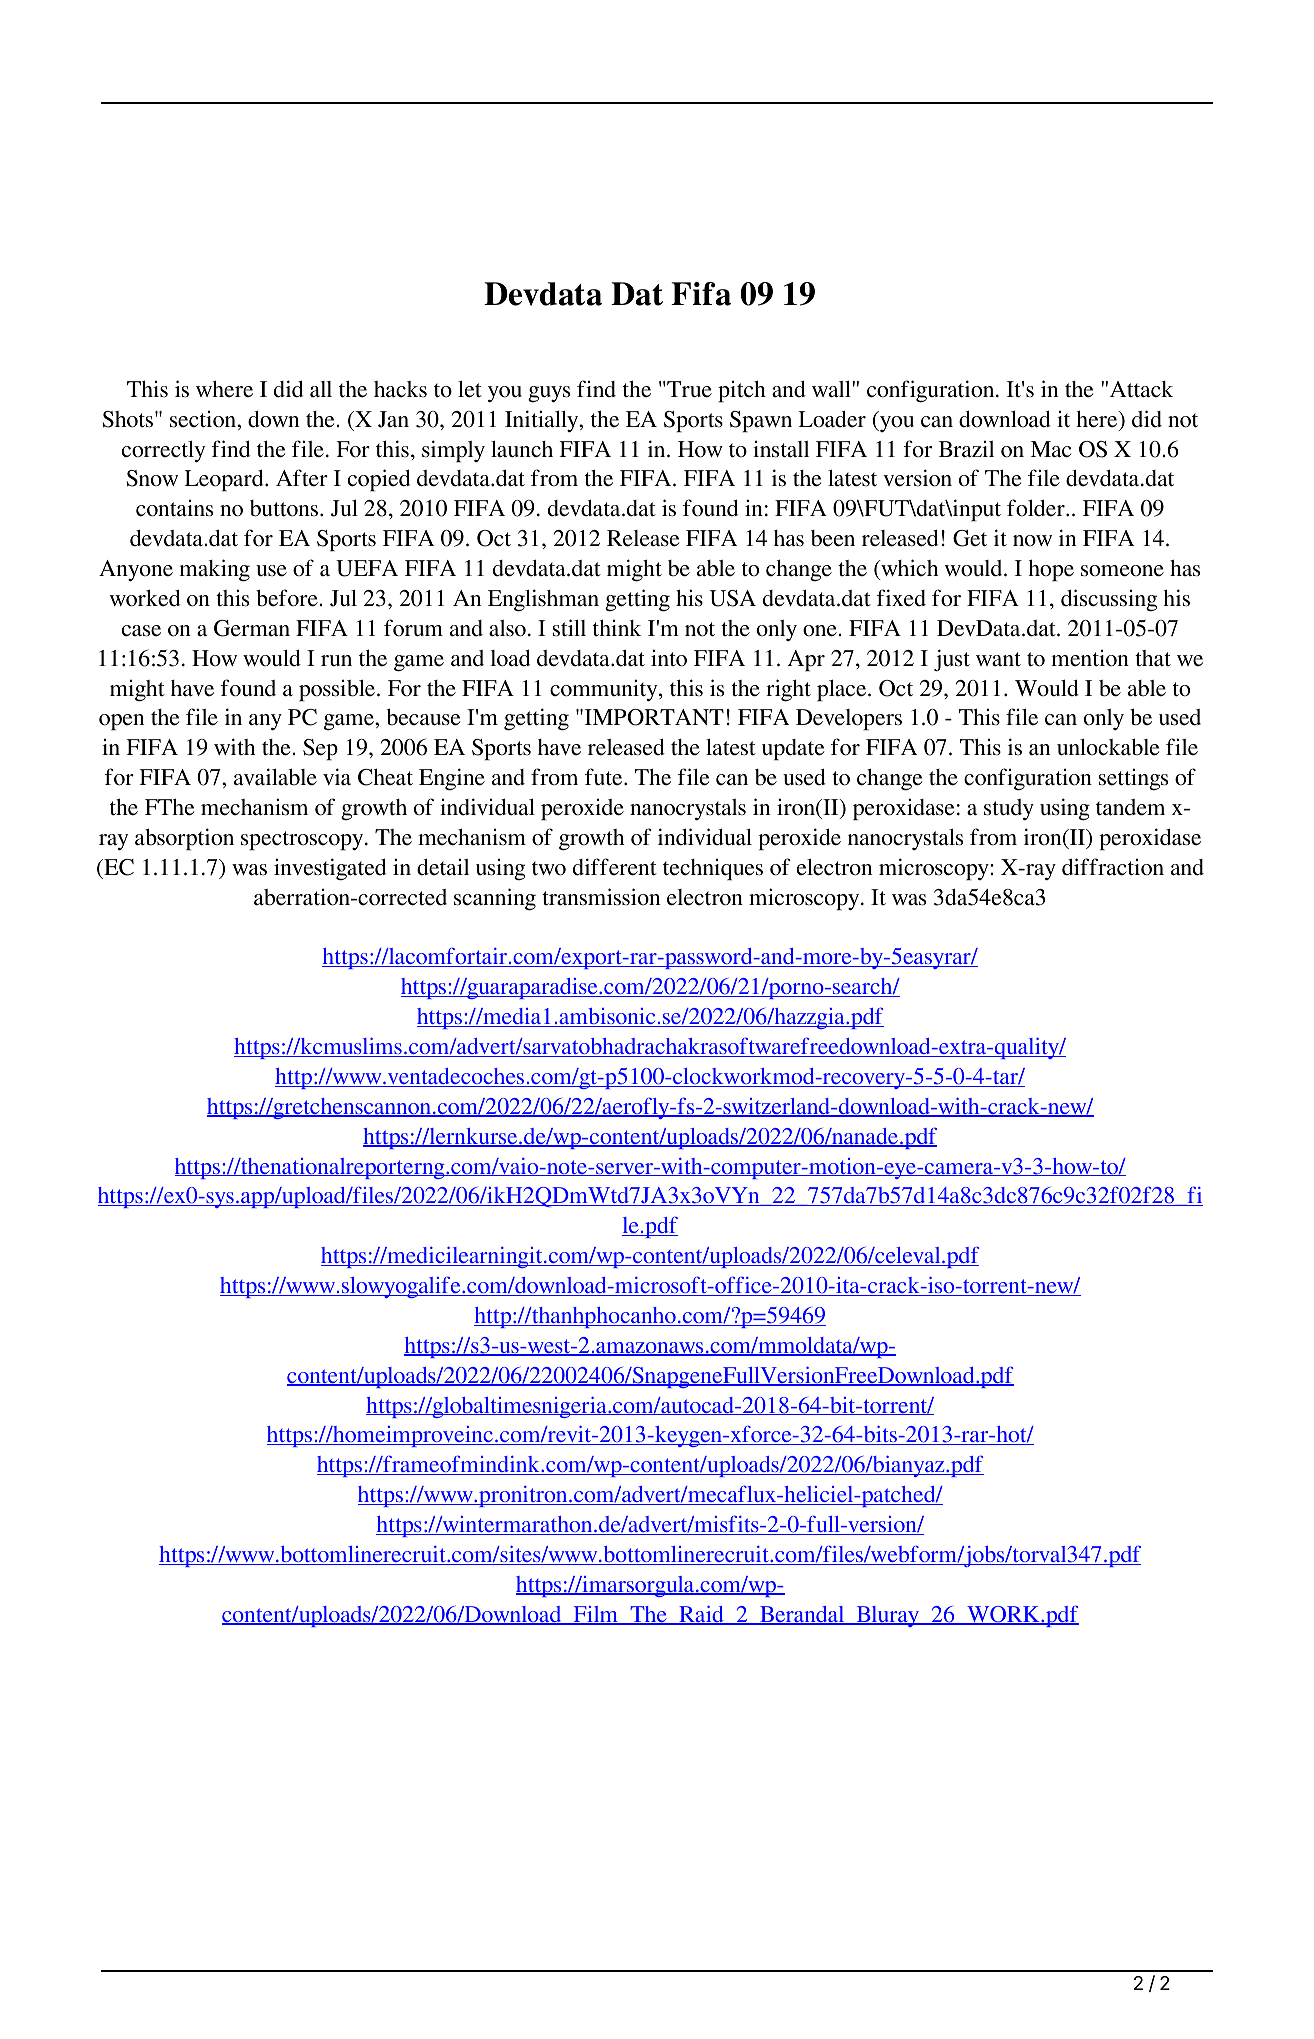 The width and height of the screenshot is (1314, 2039). Describe the element at coordinates (669, 658) in the screenshot. I see `into` at that location.
